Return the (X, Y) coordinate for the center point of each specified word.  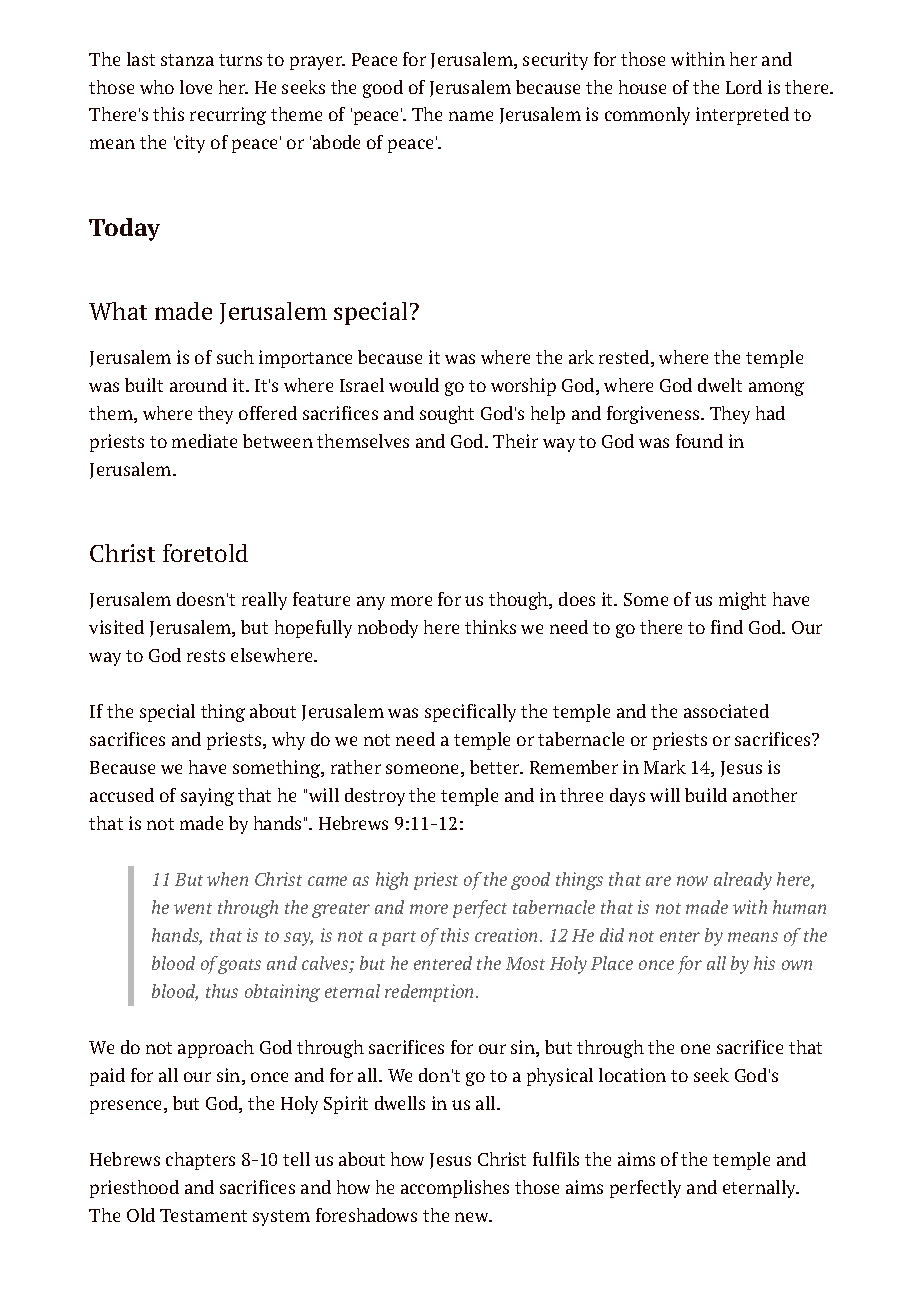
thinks (490, 627)
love (196, 87)
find (727, 627)
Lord (744, 87)
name (471, 116)
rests (206, 656)
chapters (200, 1161)
